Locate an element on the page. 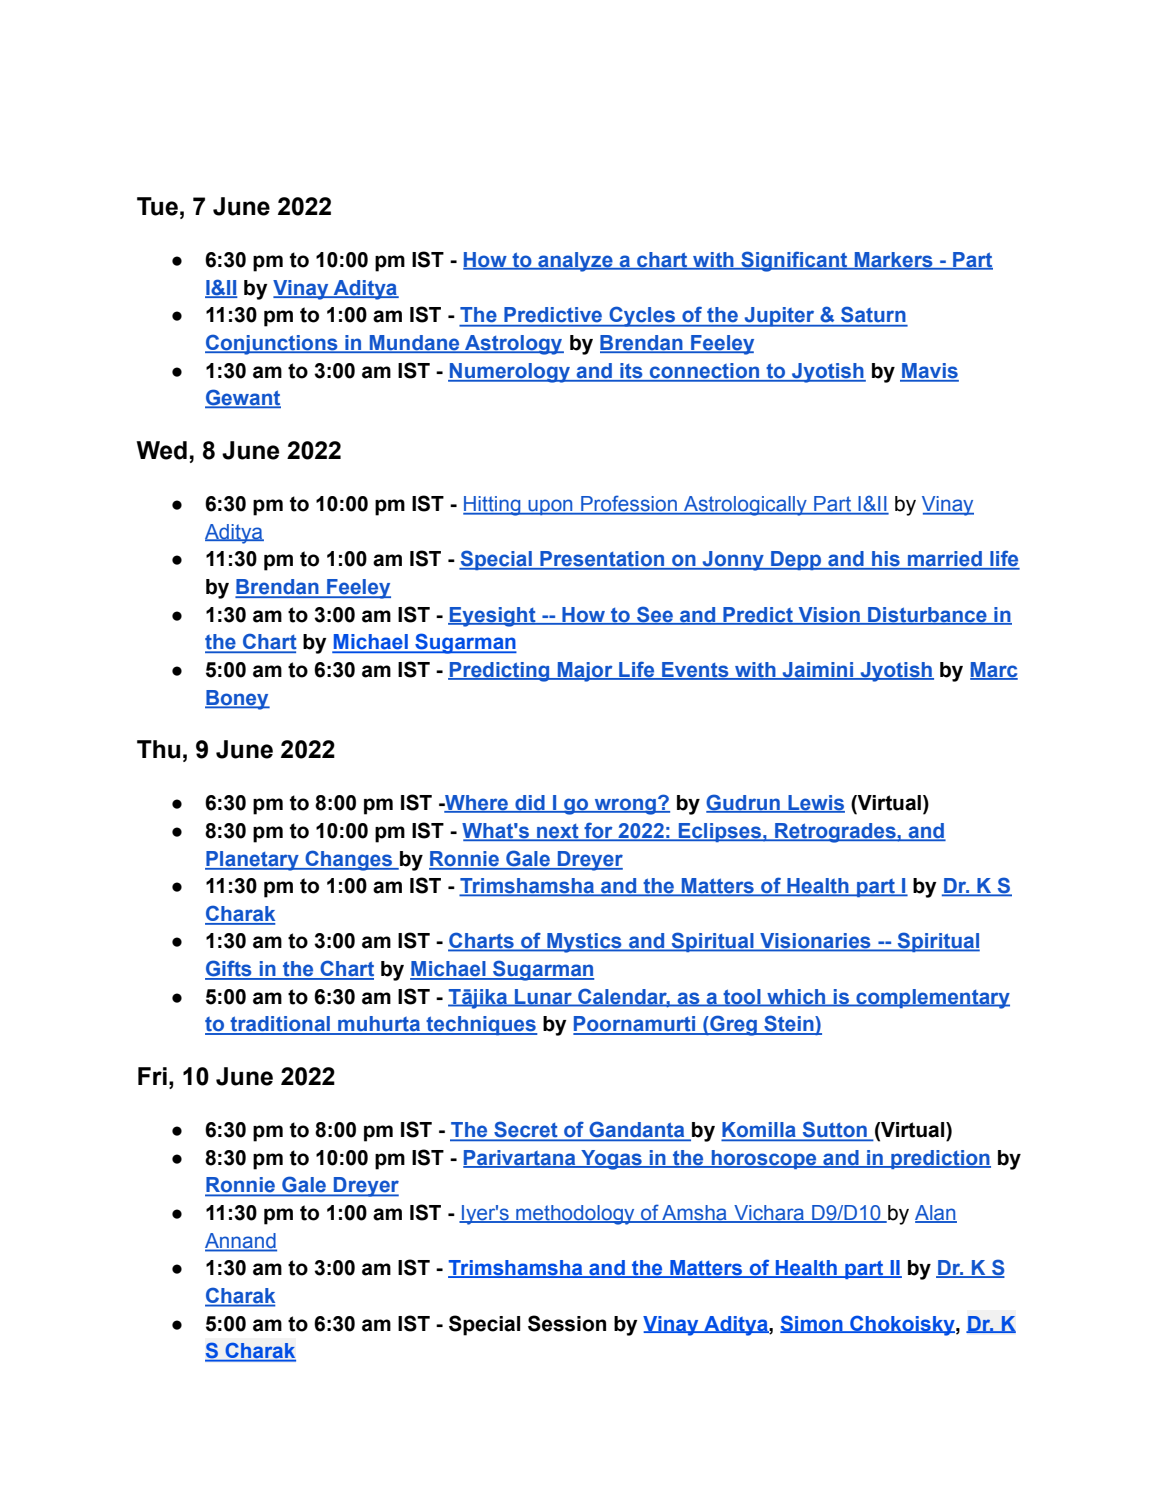 Image resolution: width=1162 pixels, height=1504 pixels. Session is located at coordinates (567, 1323).
